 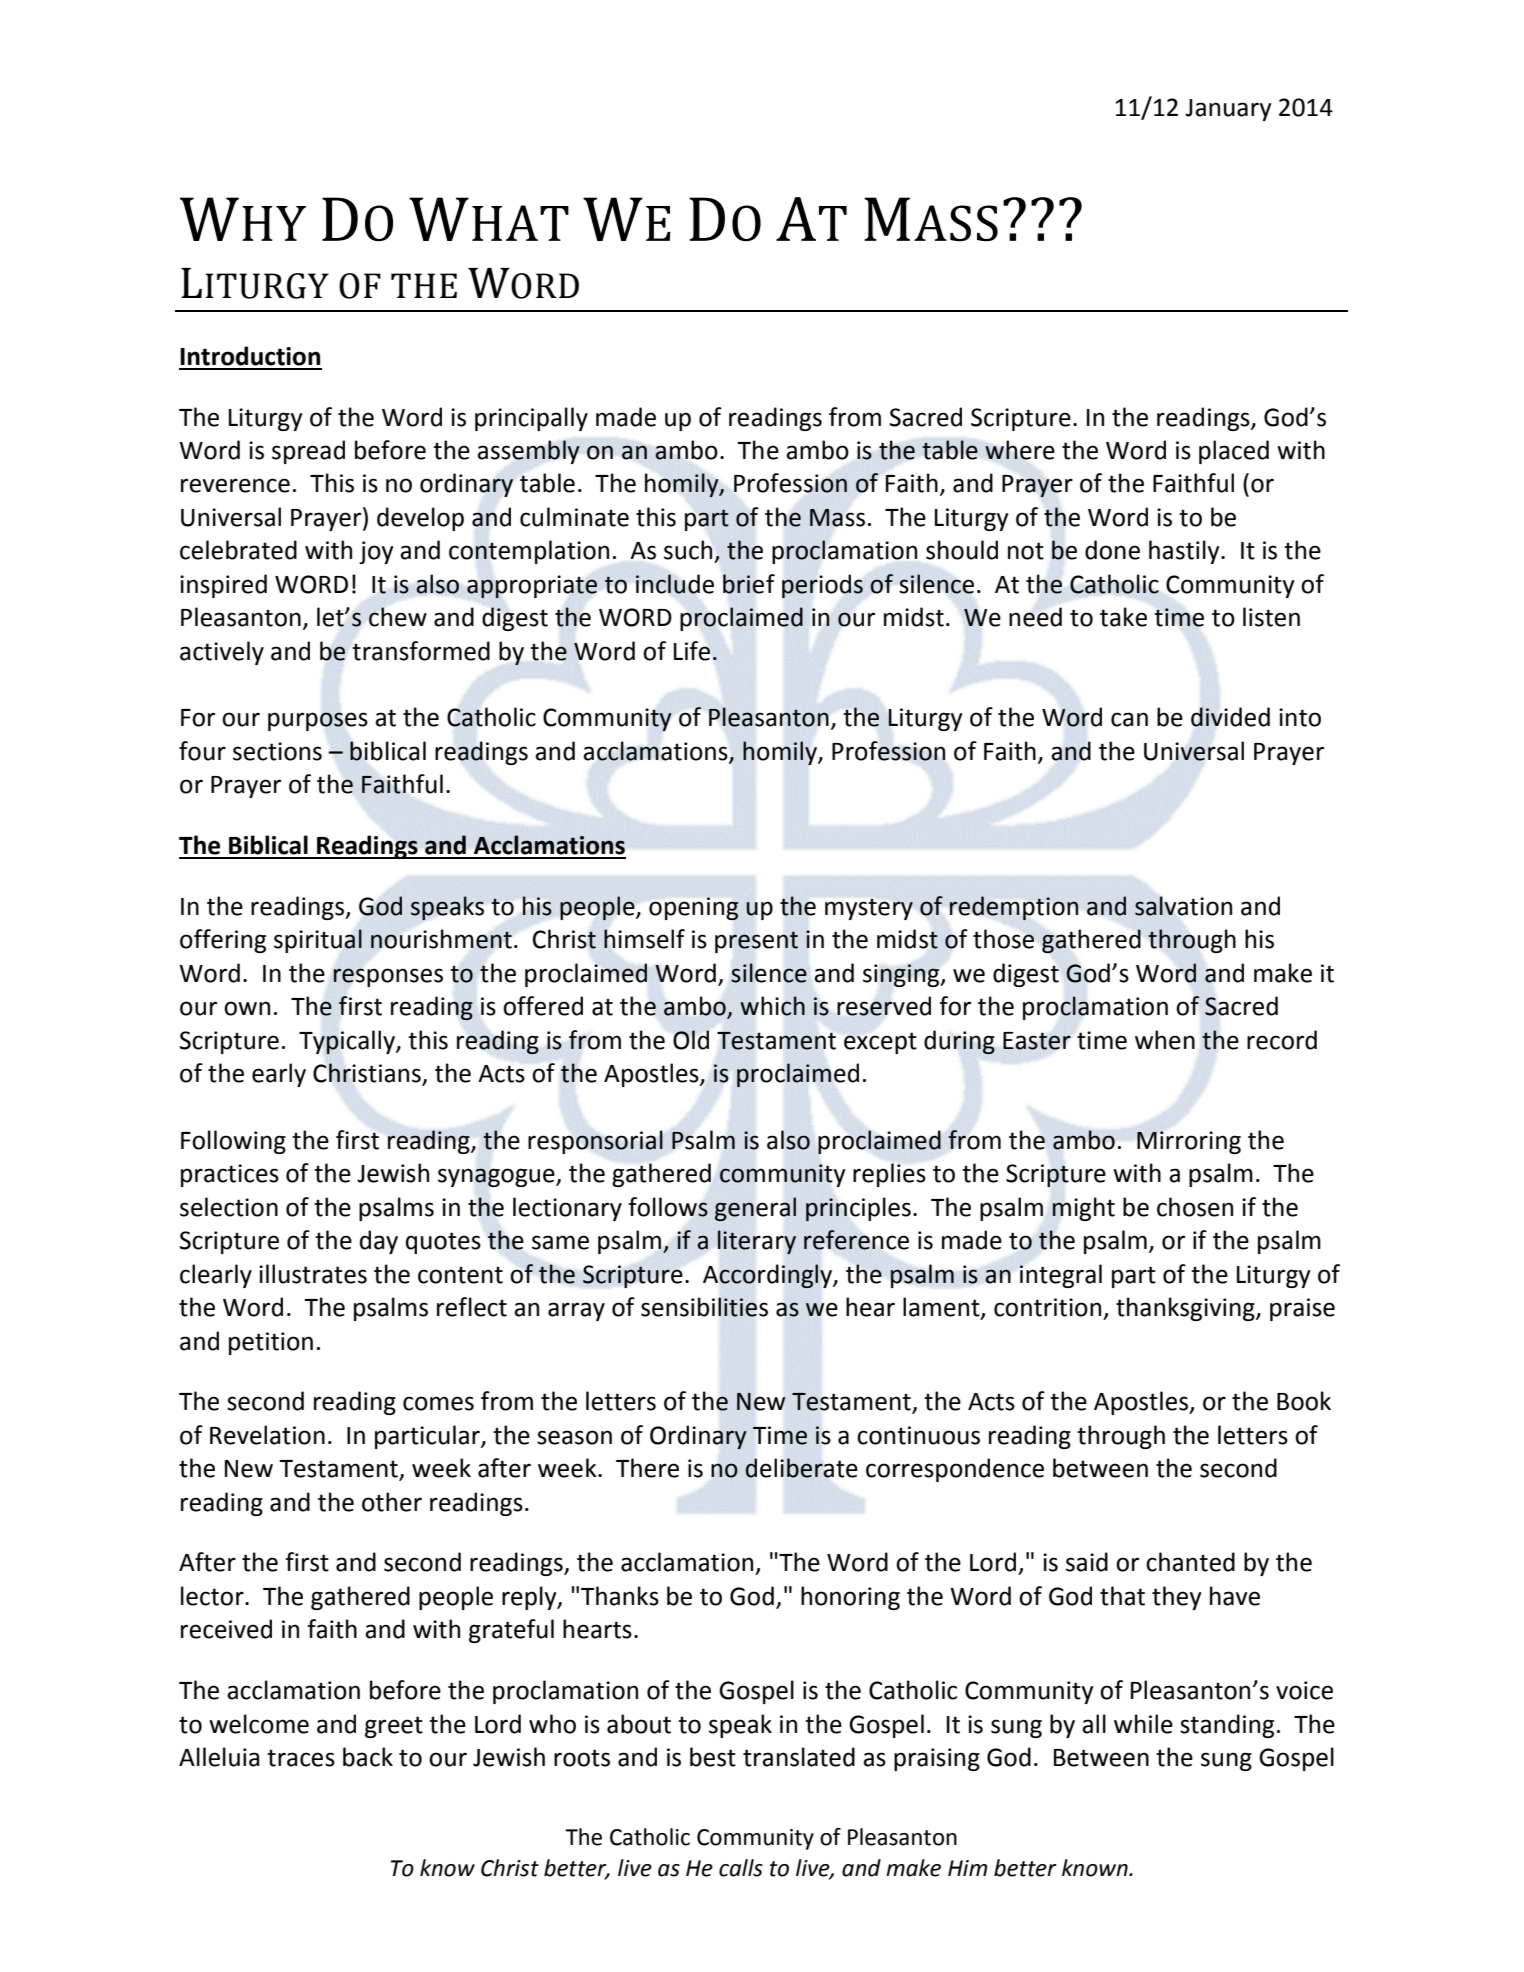 What do you see at coordinates (376, 552) in the document?
I see `joy` at bounding box center [376, 552].
